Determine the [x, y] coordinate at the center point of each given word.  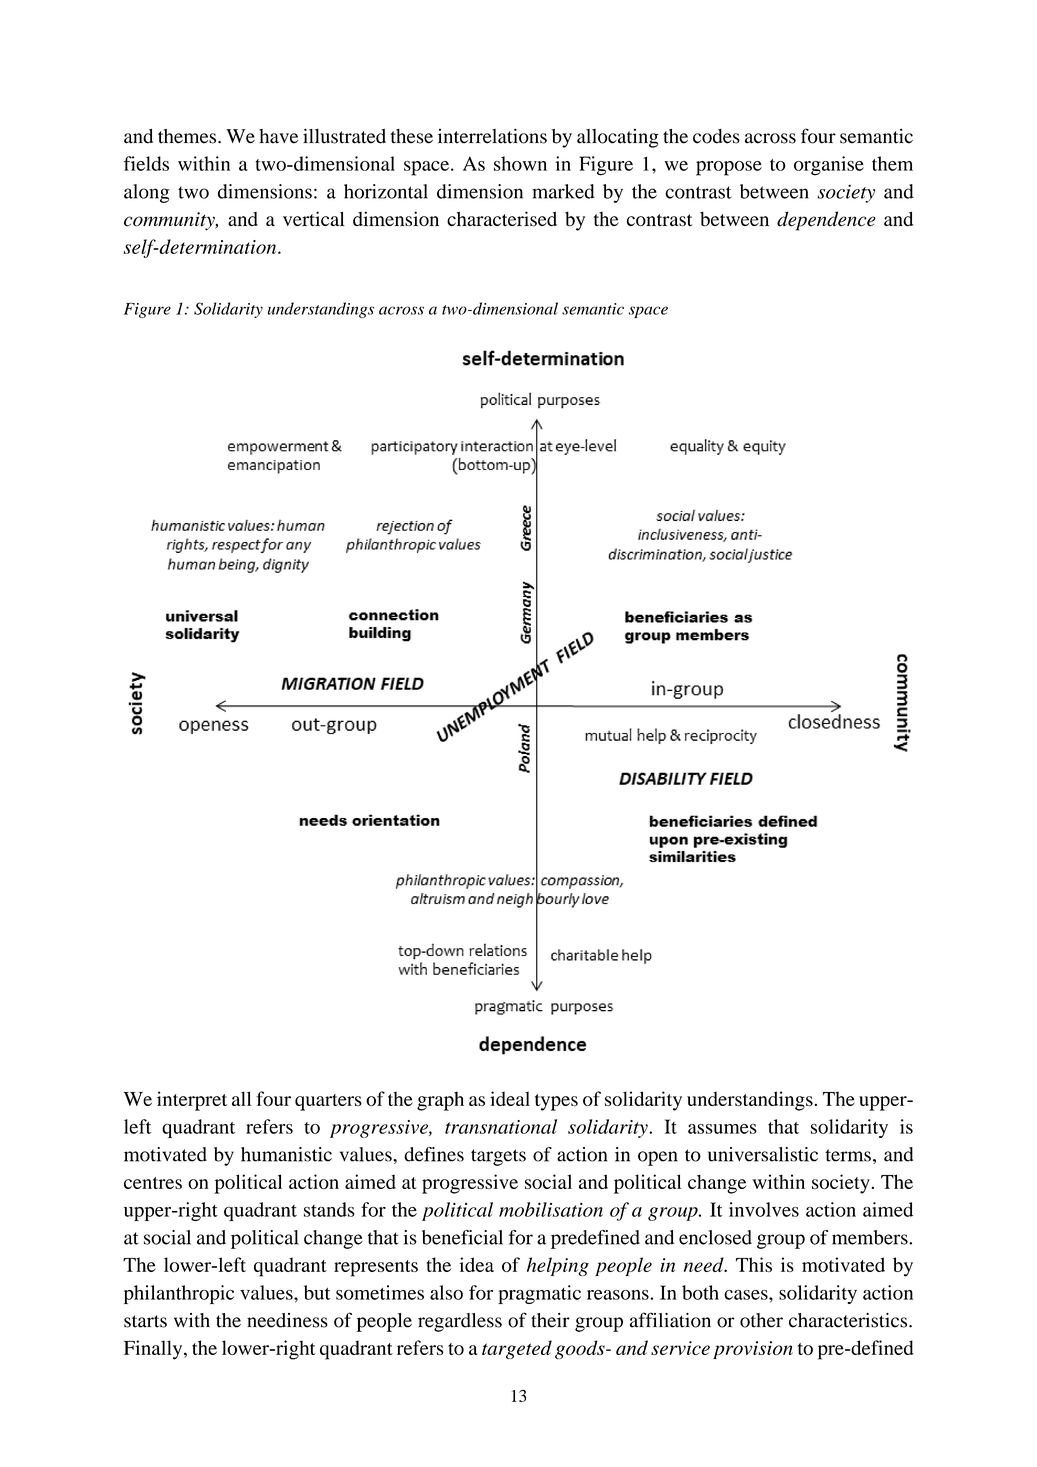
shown [520, 163]
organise [829, 166]
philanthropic [179, 1294]
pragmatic [539, 1294]
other [761, 1320]
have [278, 136]
